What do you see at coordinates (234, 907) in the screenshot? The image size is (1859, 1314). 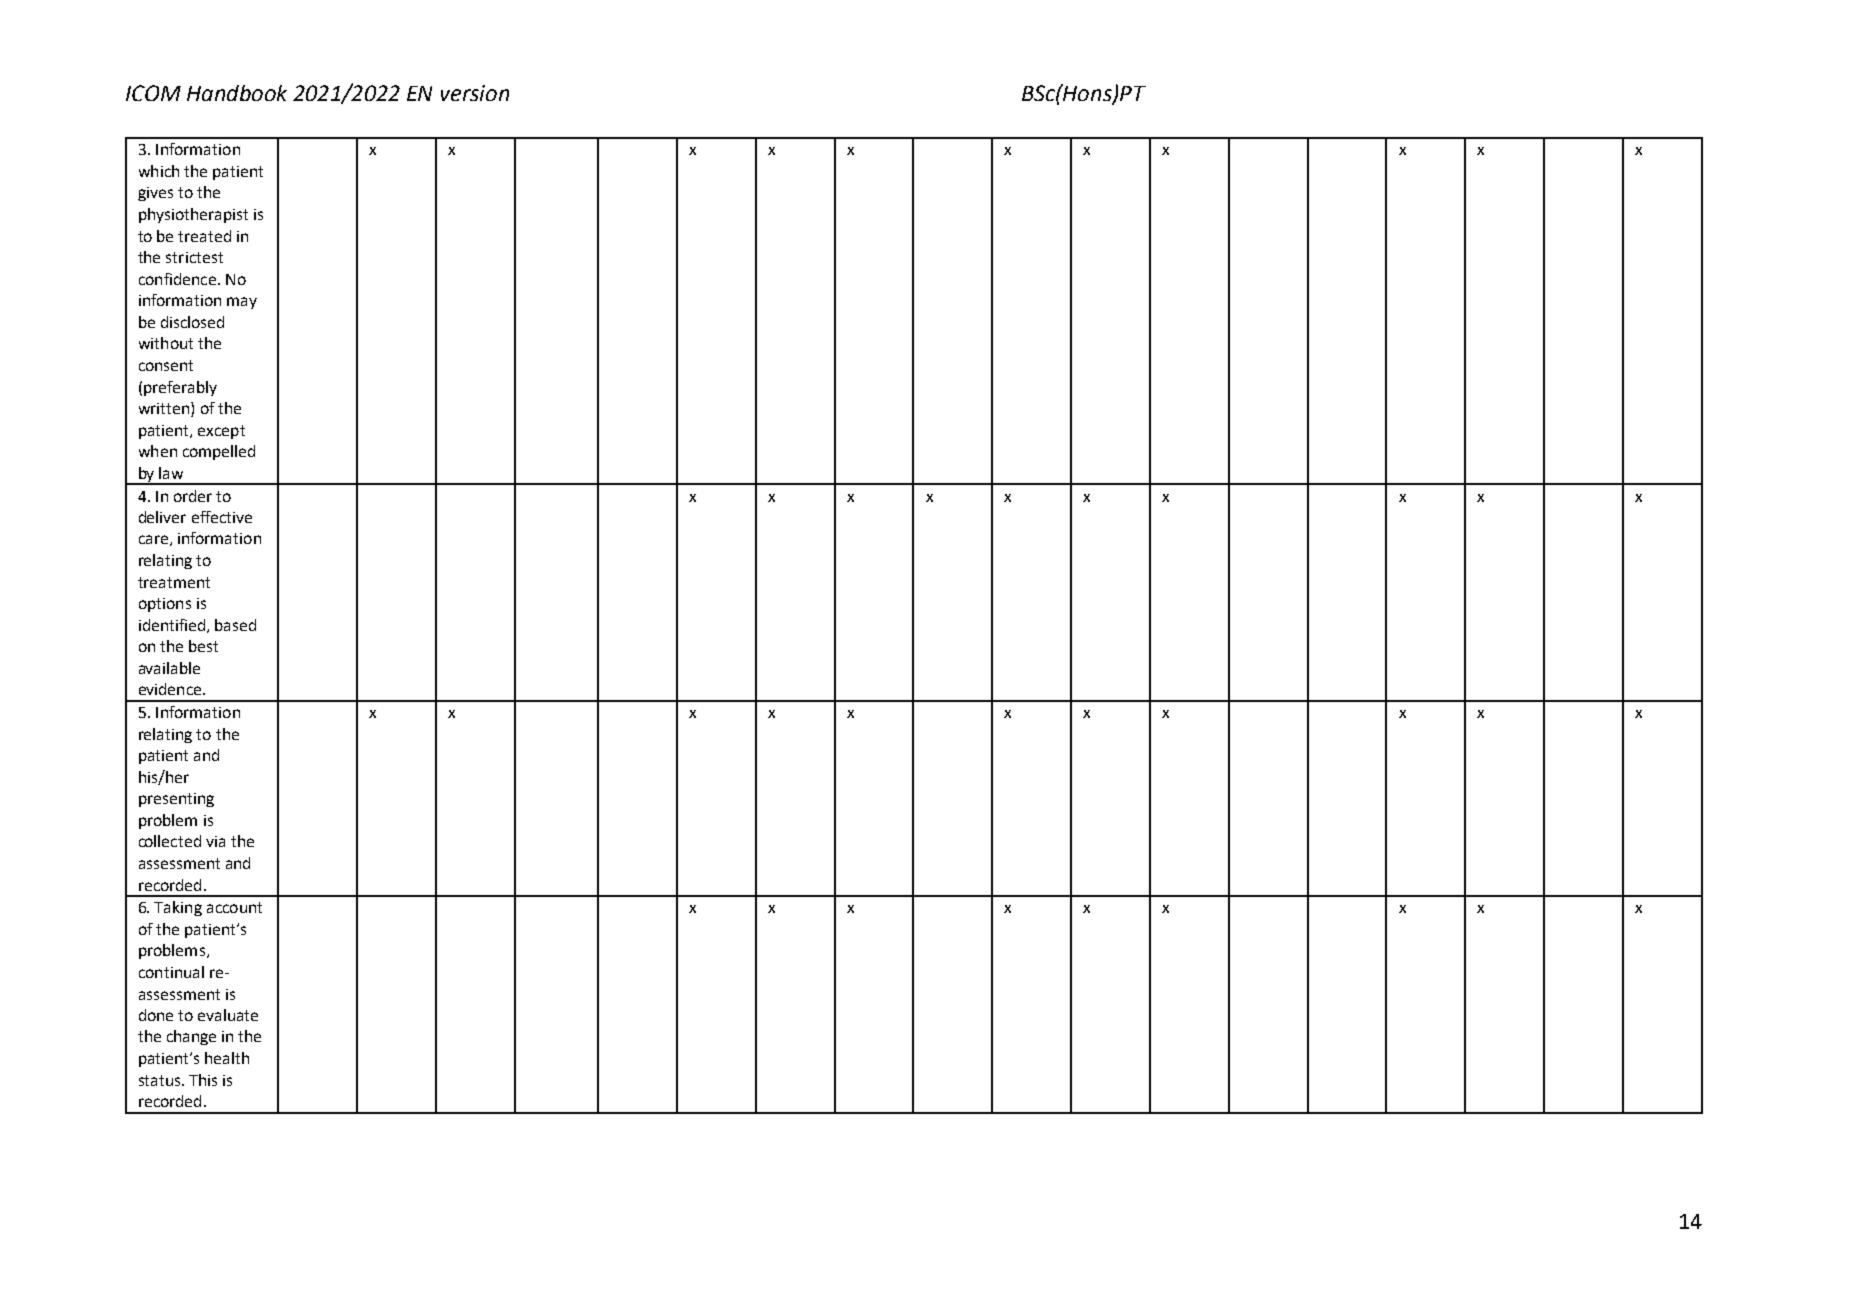 I see `account` at bounding box center [234, 907].
